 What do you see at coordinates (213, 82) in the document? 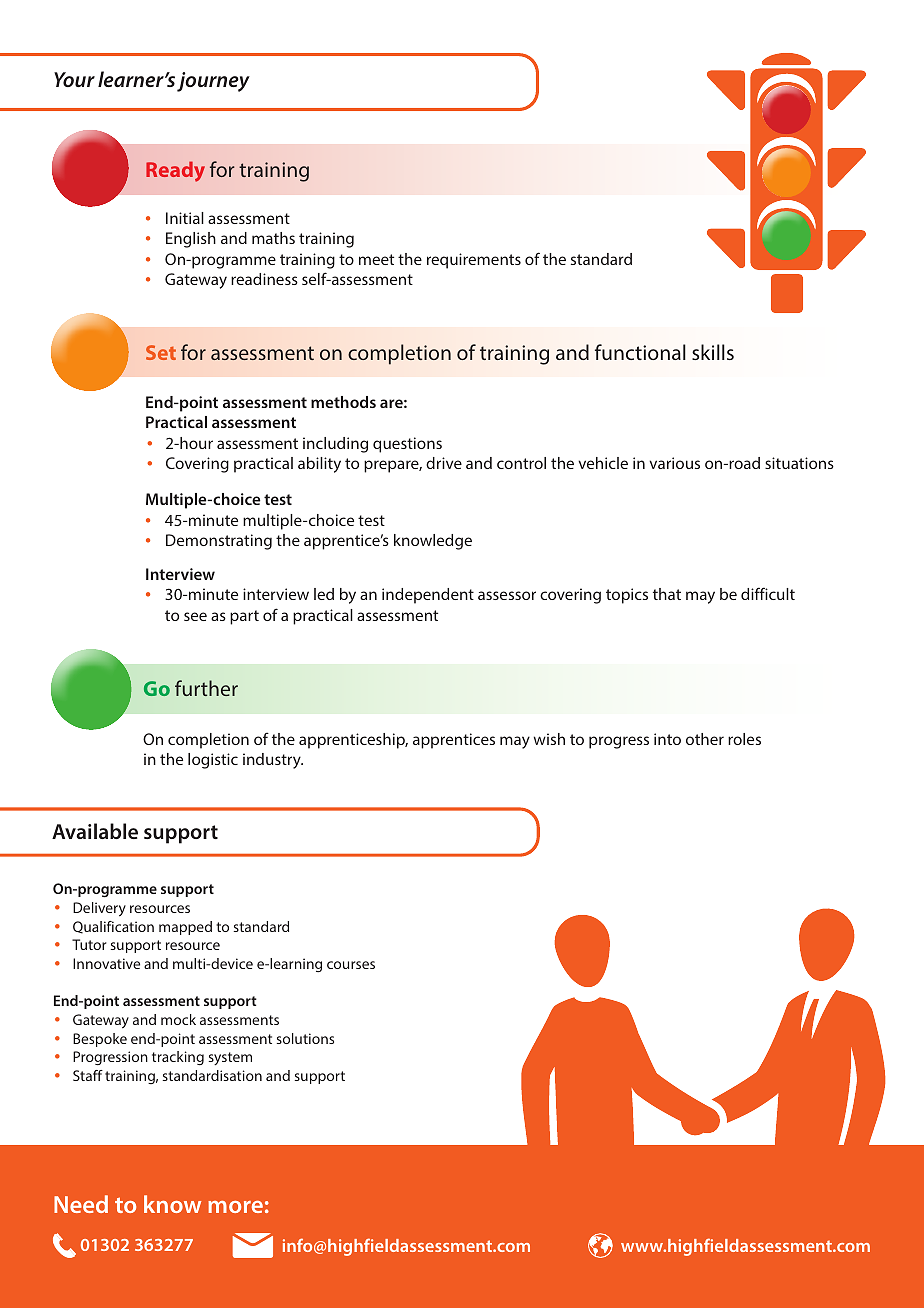
I see `journey` at bounding box center [213, 82].
